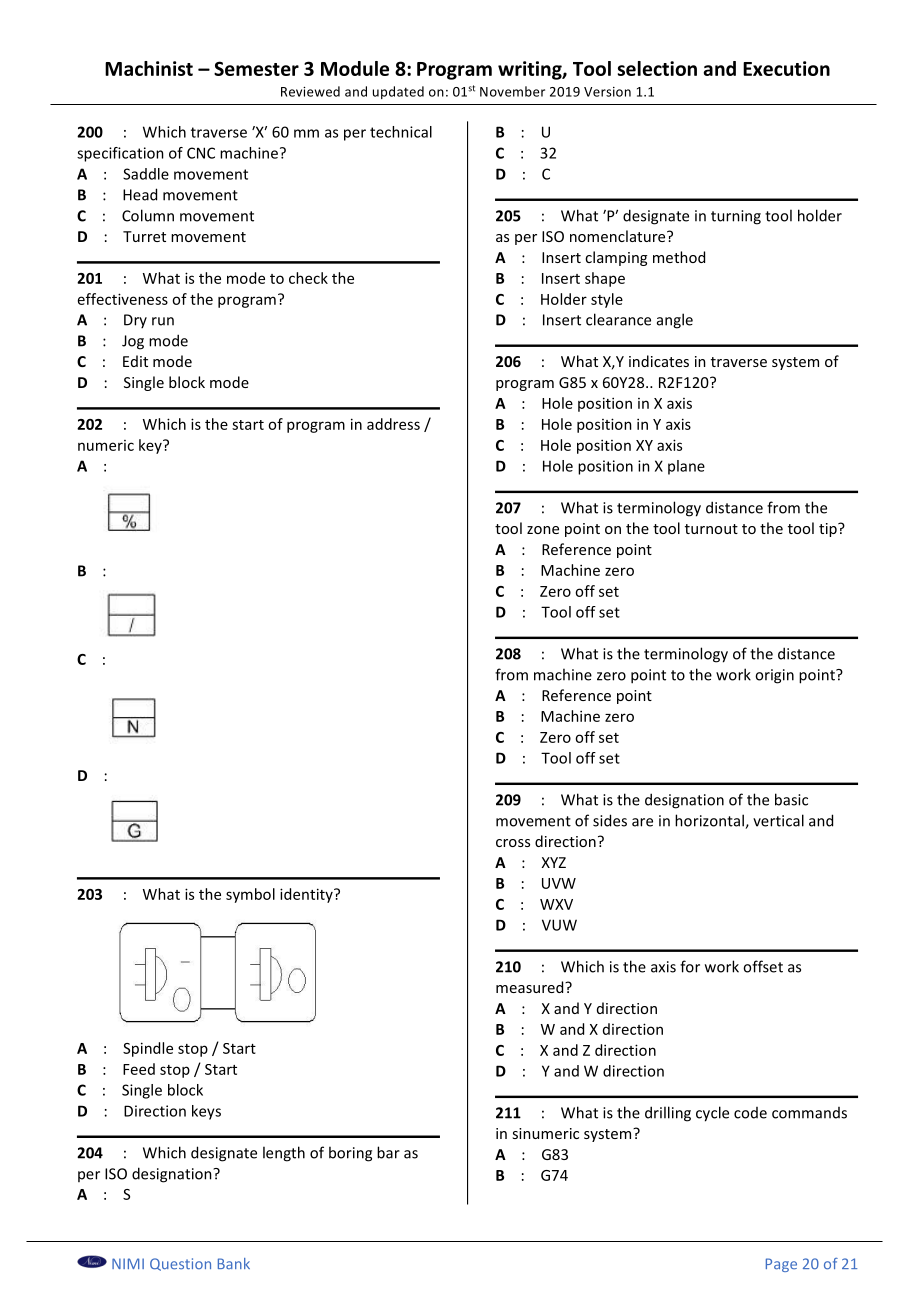 This image has height=1308, width=924. I want to click on Edit, so click(135, 361).
